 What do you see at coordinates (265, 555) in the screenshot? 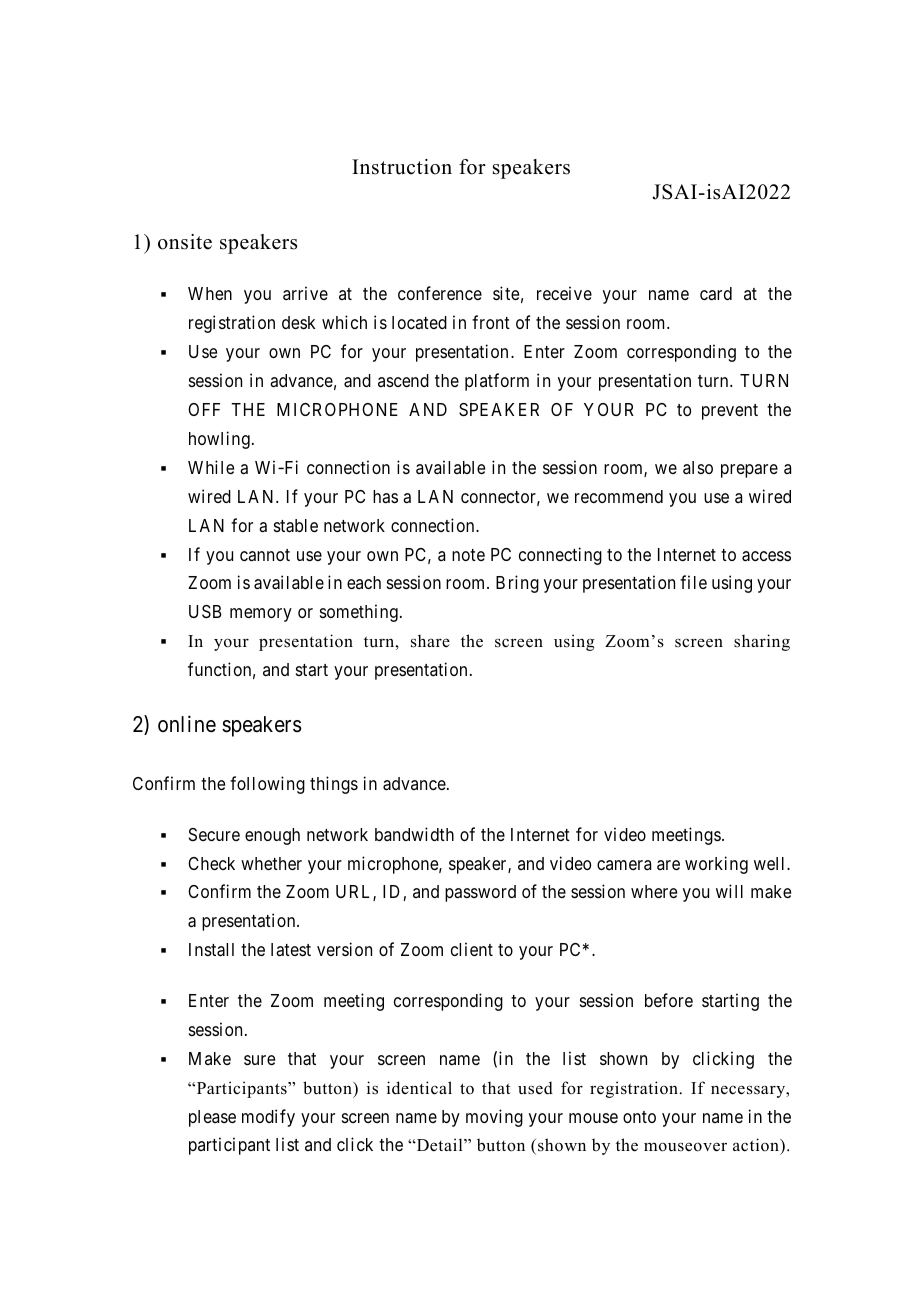
I see `cannot` at bounding box center [265, 555].
